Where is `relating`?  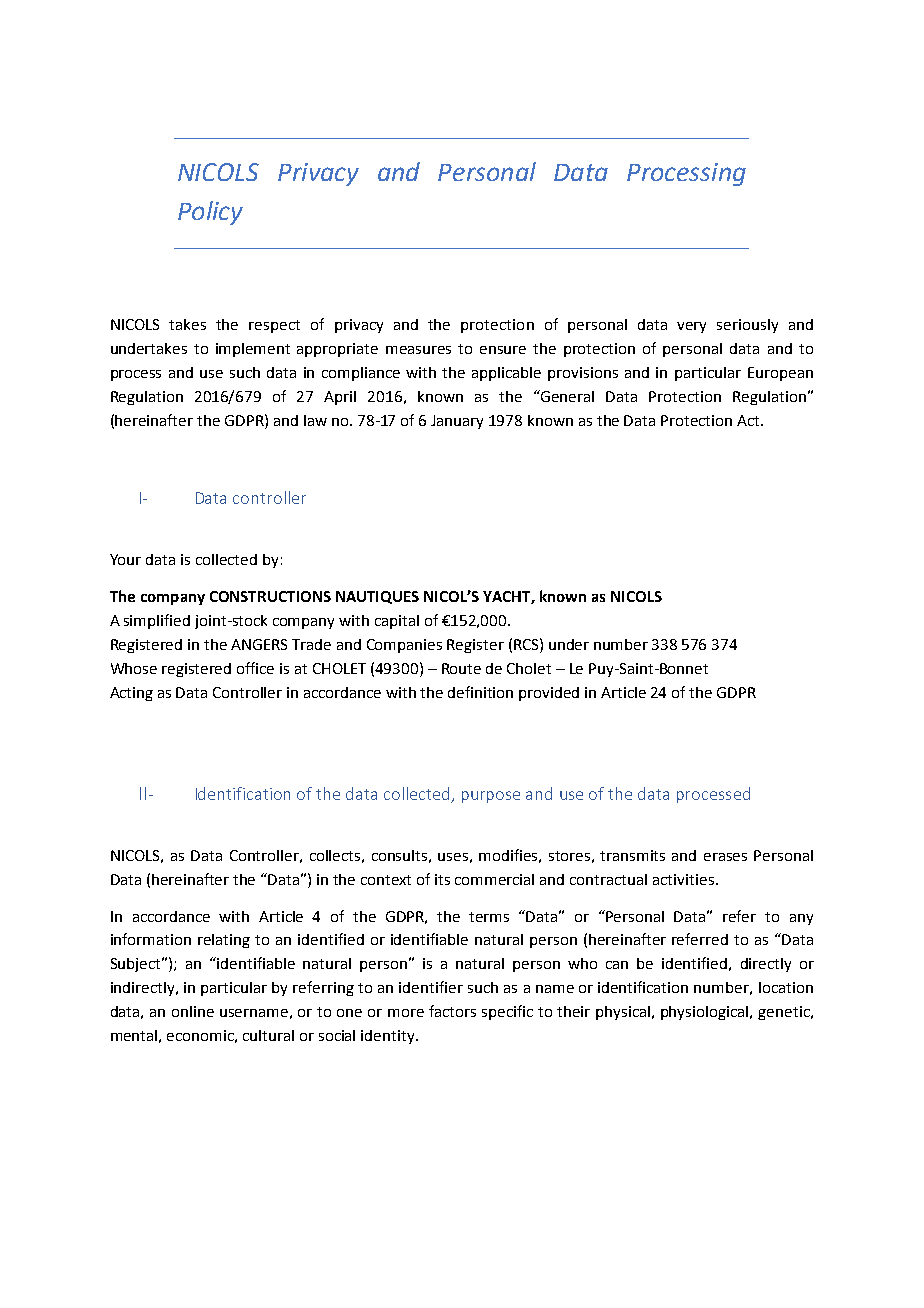
relating is located at coordinates (224, 941).
